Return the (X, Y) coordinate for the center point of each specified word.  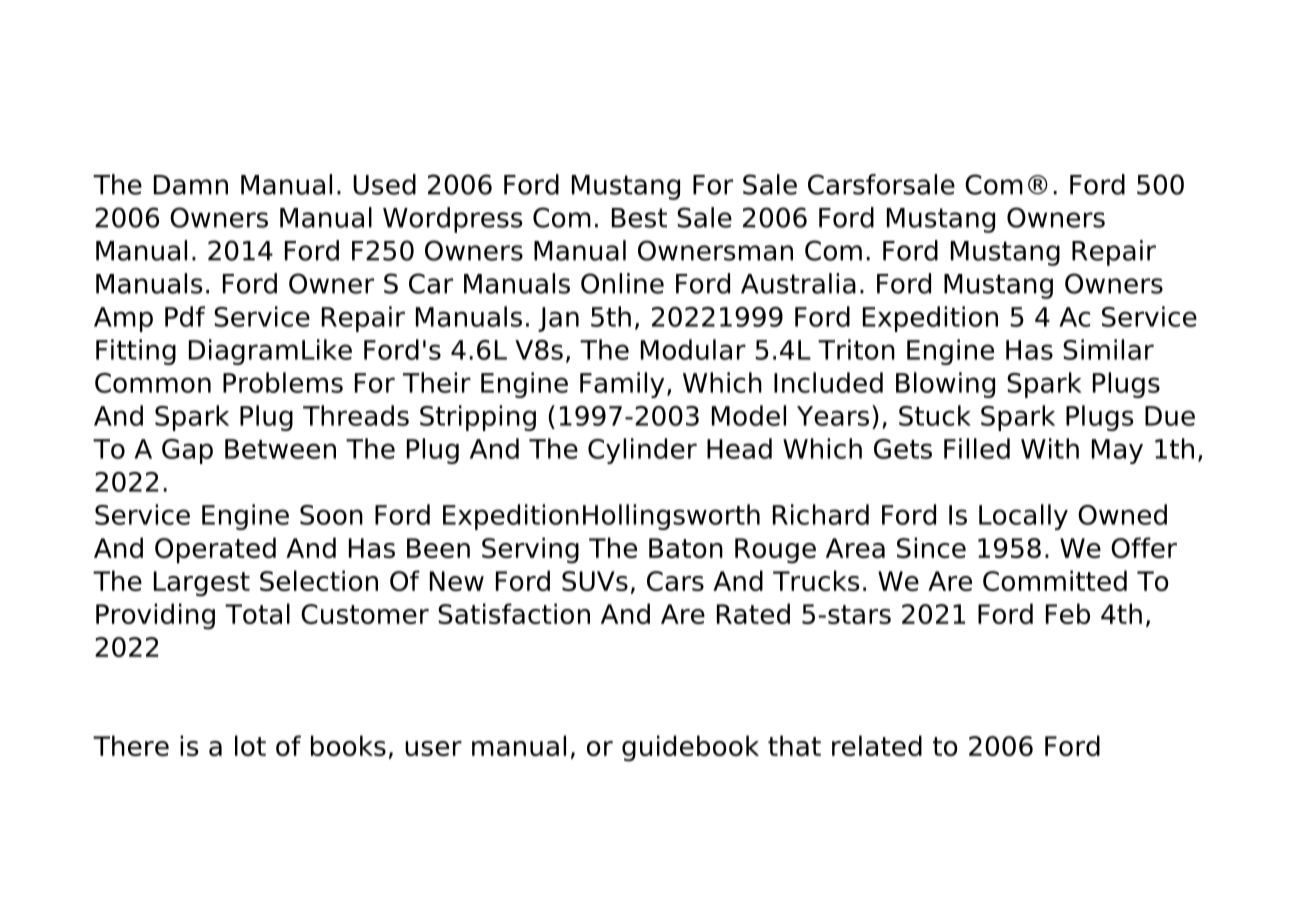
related (877, 745)
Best (639, 218)
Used (384, 184)
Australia (798, 283)
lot (250, 745)
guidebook (690, 748)
